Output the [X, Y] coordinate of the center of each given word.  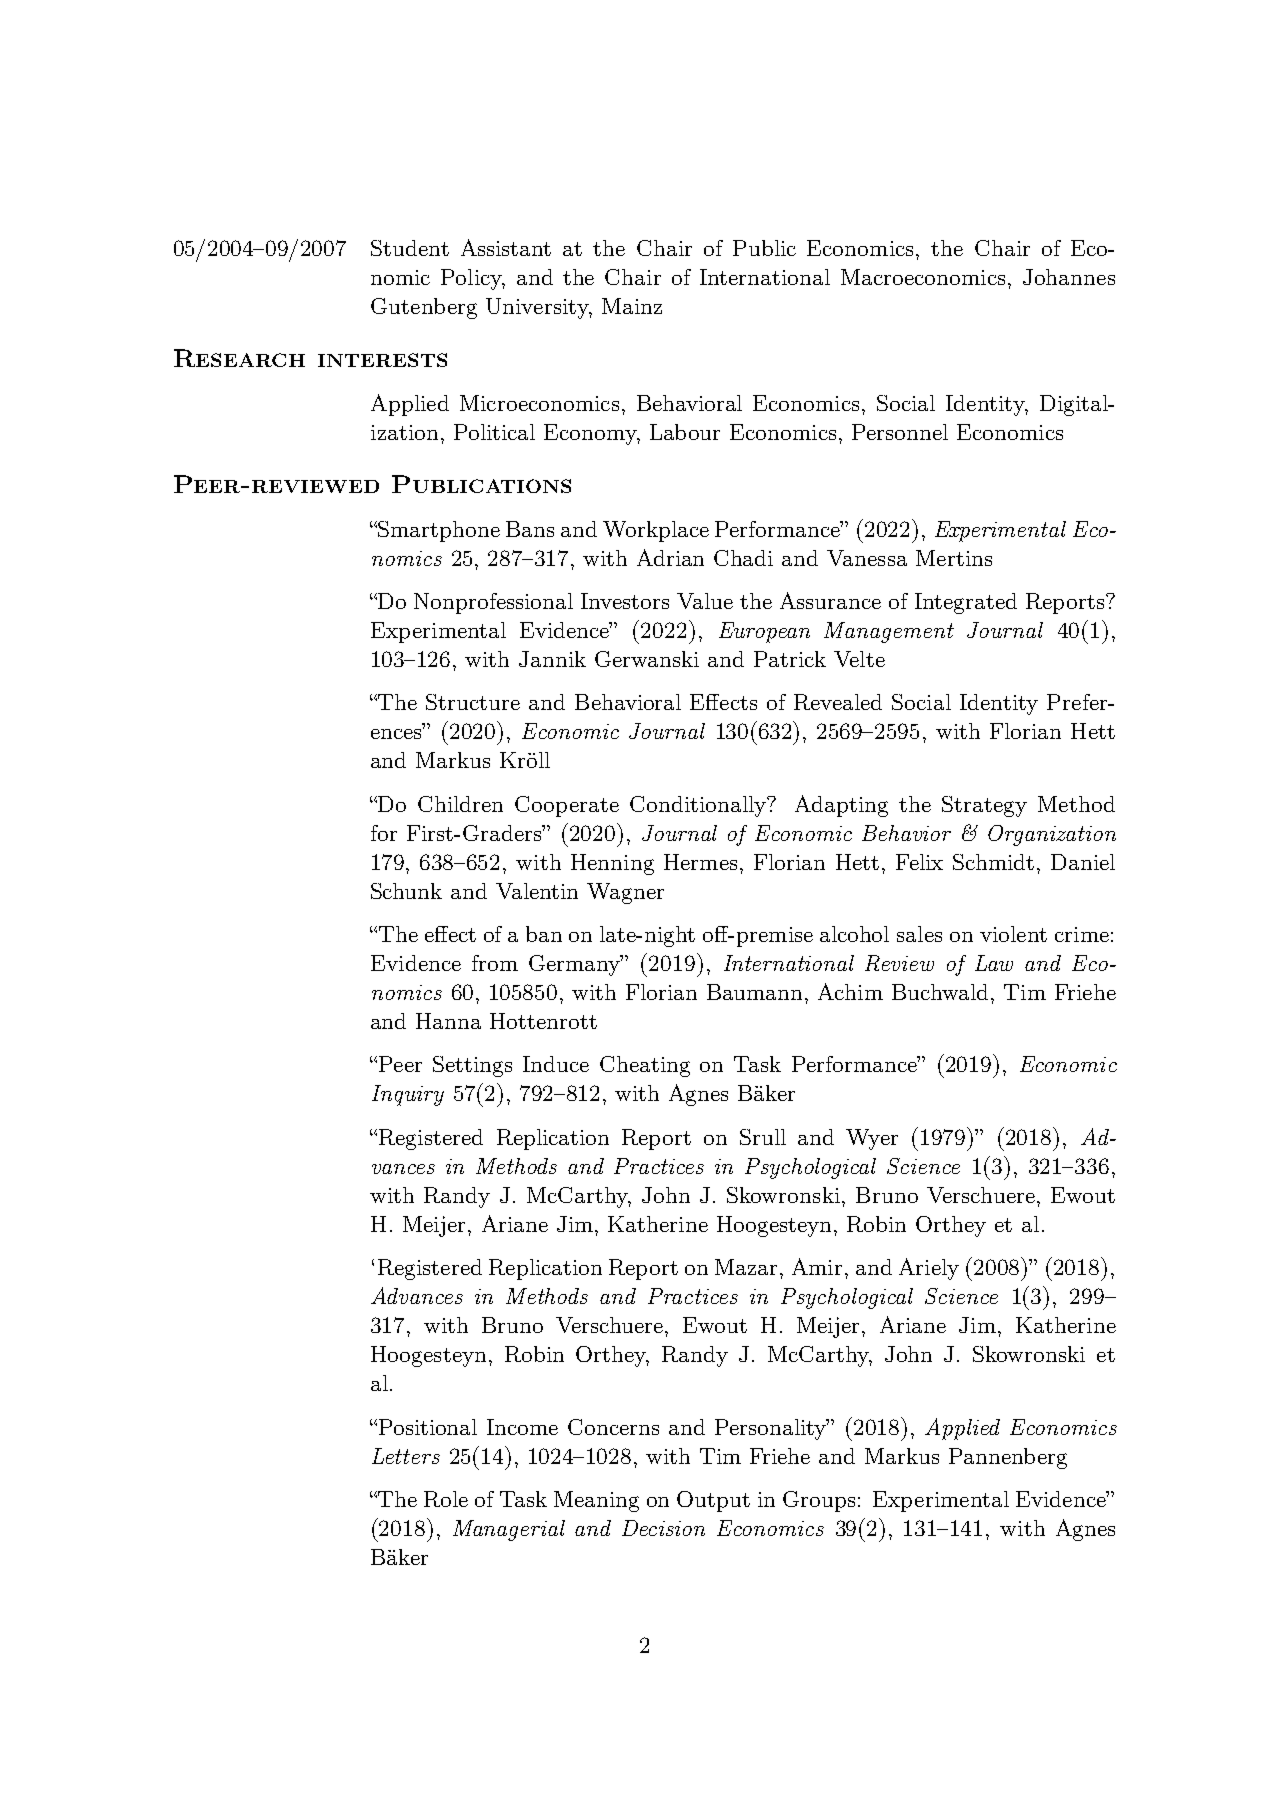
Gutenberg [424, 308]
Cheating [645, 1066]
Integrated [966, 603]
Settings [472, 1066]
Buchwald [940, 992]
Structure [473, 702]
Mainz [632, 306]
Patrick [790, 659]
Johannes [1069, 277]
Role [446, 1499]
